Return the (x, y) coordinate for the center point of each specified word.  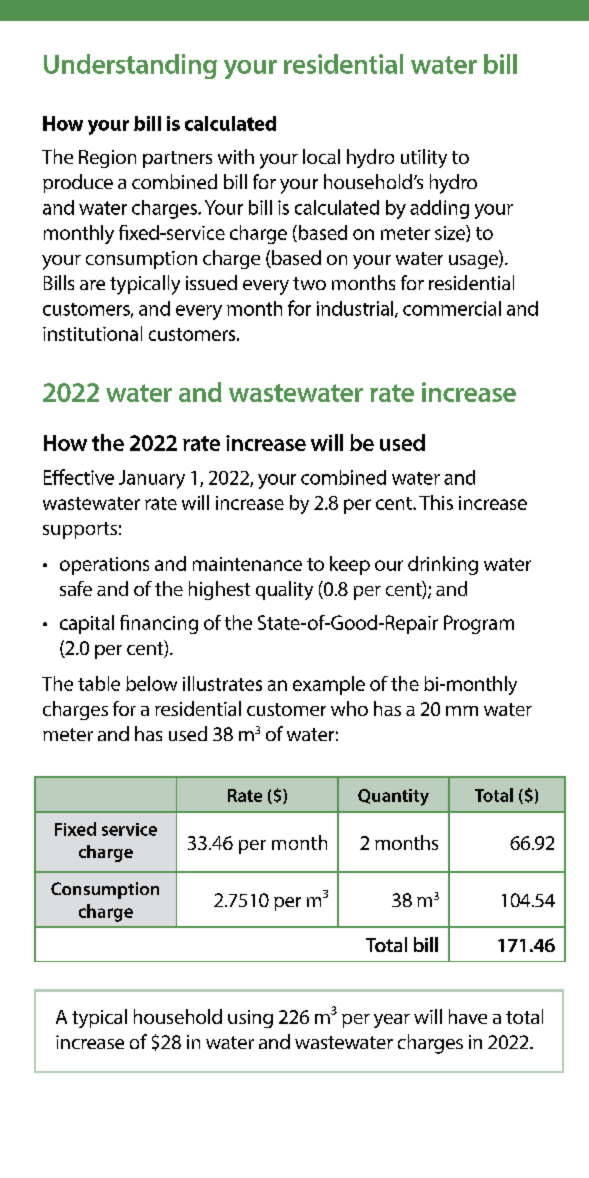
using (250, 1019)
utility (424, 158)
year (392, 1021)
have (468, 1016)
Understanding (130, 66)
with (236, 156)
